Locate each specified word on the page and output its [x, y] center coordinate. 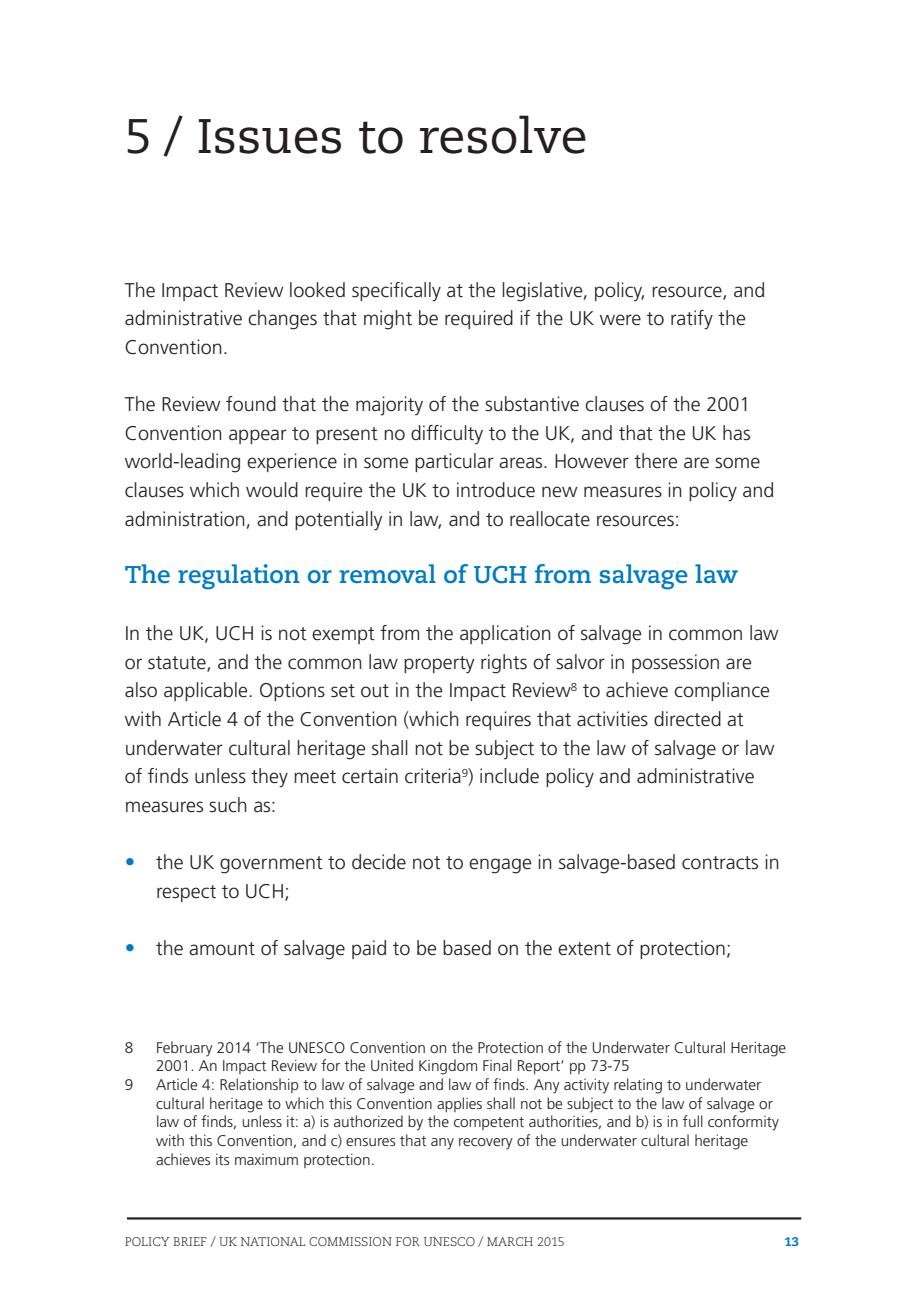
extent [584, 949]
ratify [692, 320]
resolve [503, 134]
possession [675, 663]
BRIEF [190, 1241]
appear [258, 436]
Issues [269, 136]
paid [369, 949]
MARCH [510, 1241]
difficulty [447, 435]
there [655, 461]
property [439, 665]
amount [222, 949]
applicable [205, 691]
